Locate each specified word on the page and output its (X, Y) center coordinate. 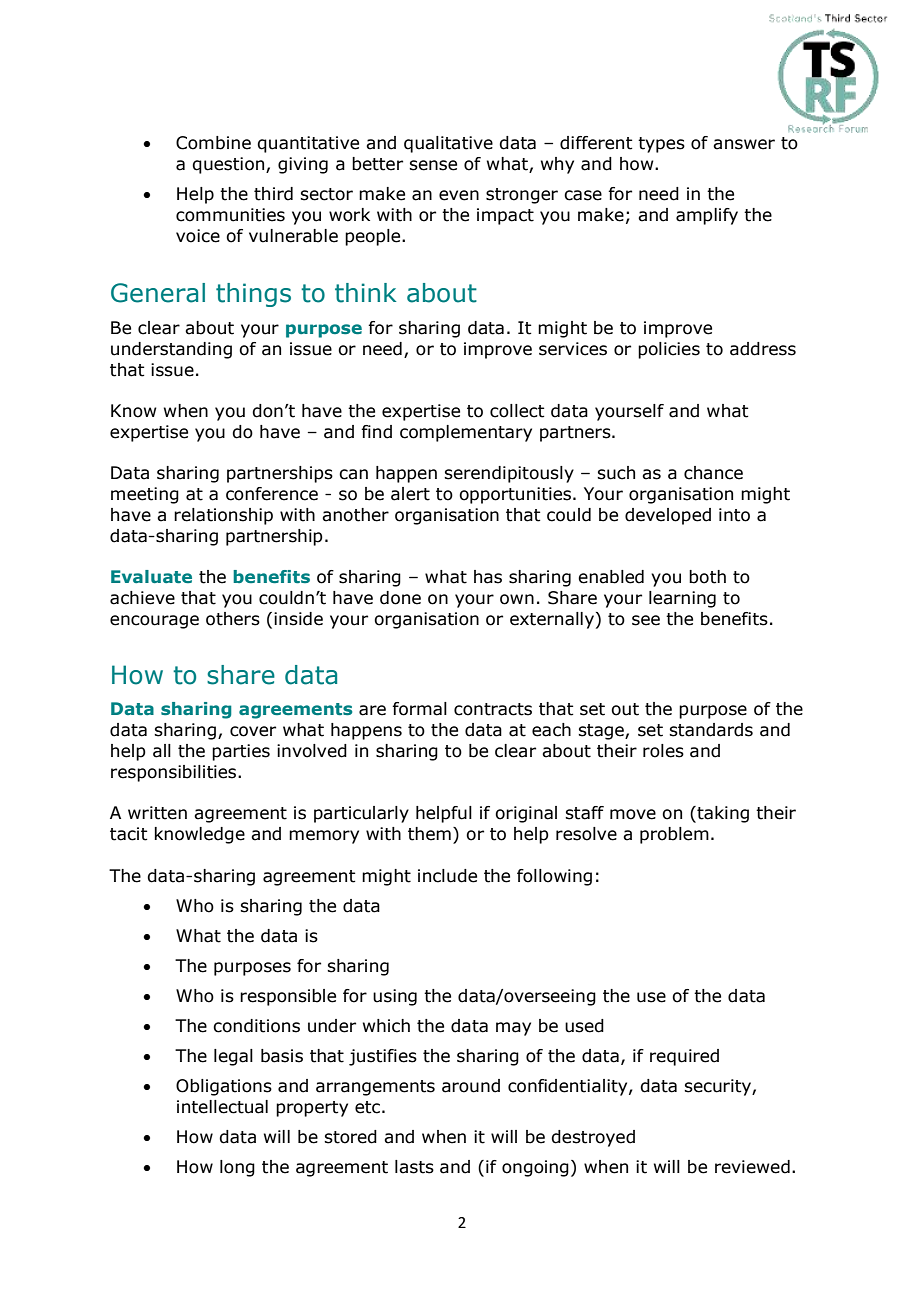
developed (668, 516)
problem (674, 835)
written (157, 813)
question (229, 165)
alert (410, 494)
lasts (414, 1167)
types (661, 145)
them (429, 834)
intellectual (222, 1107)
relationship (223, 516)
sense (433, 165)
